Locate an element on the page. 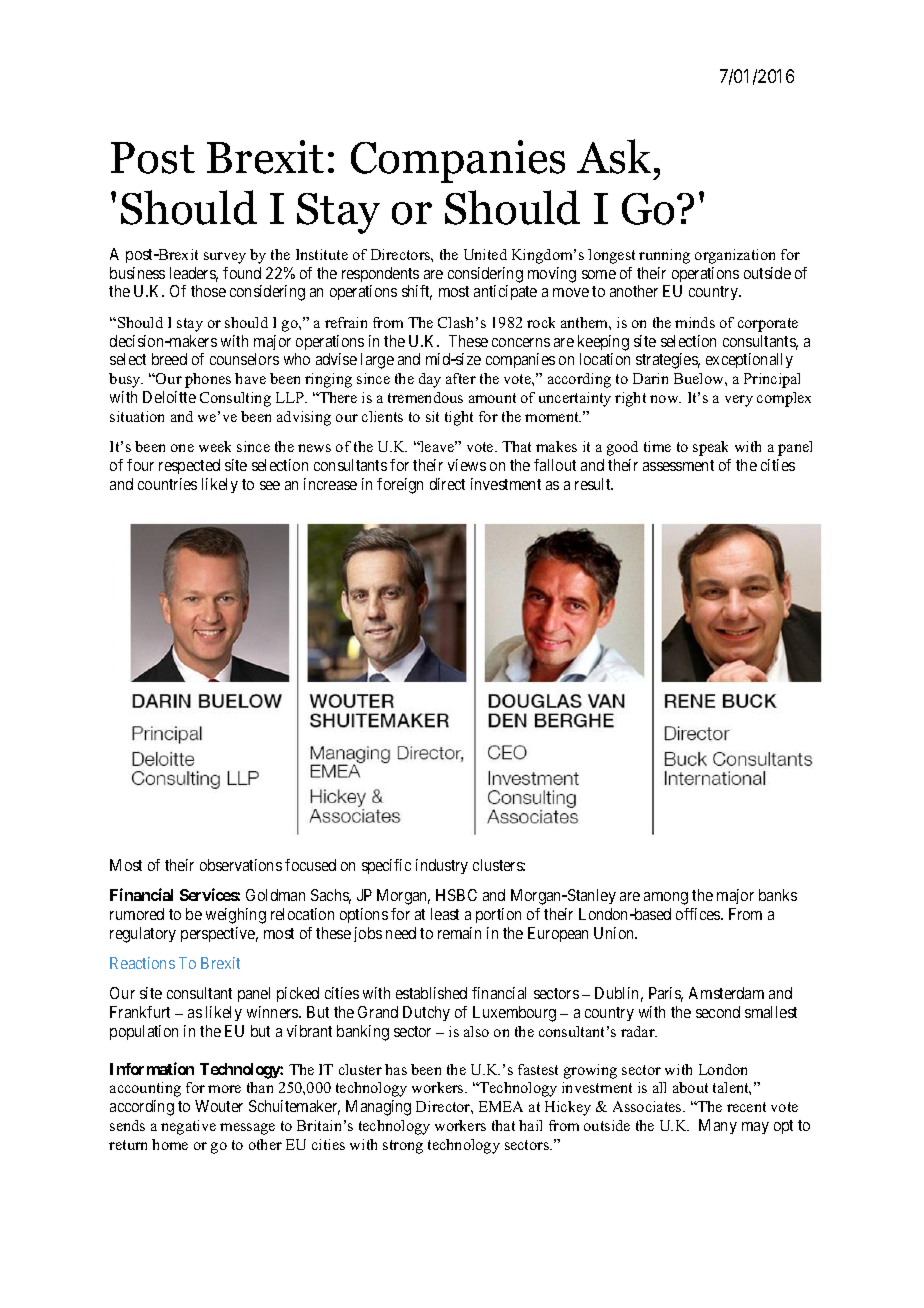 This image has height=1308, width=924. speak is located at coordinates (710, 448).
